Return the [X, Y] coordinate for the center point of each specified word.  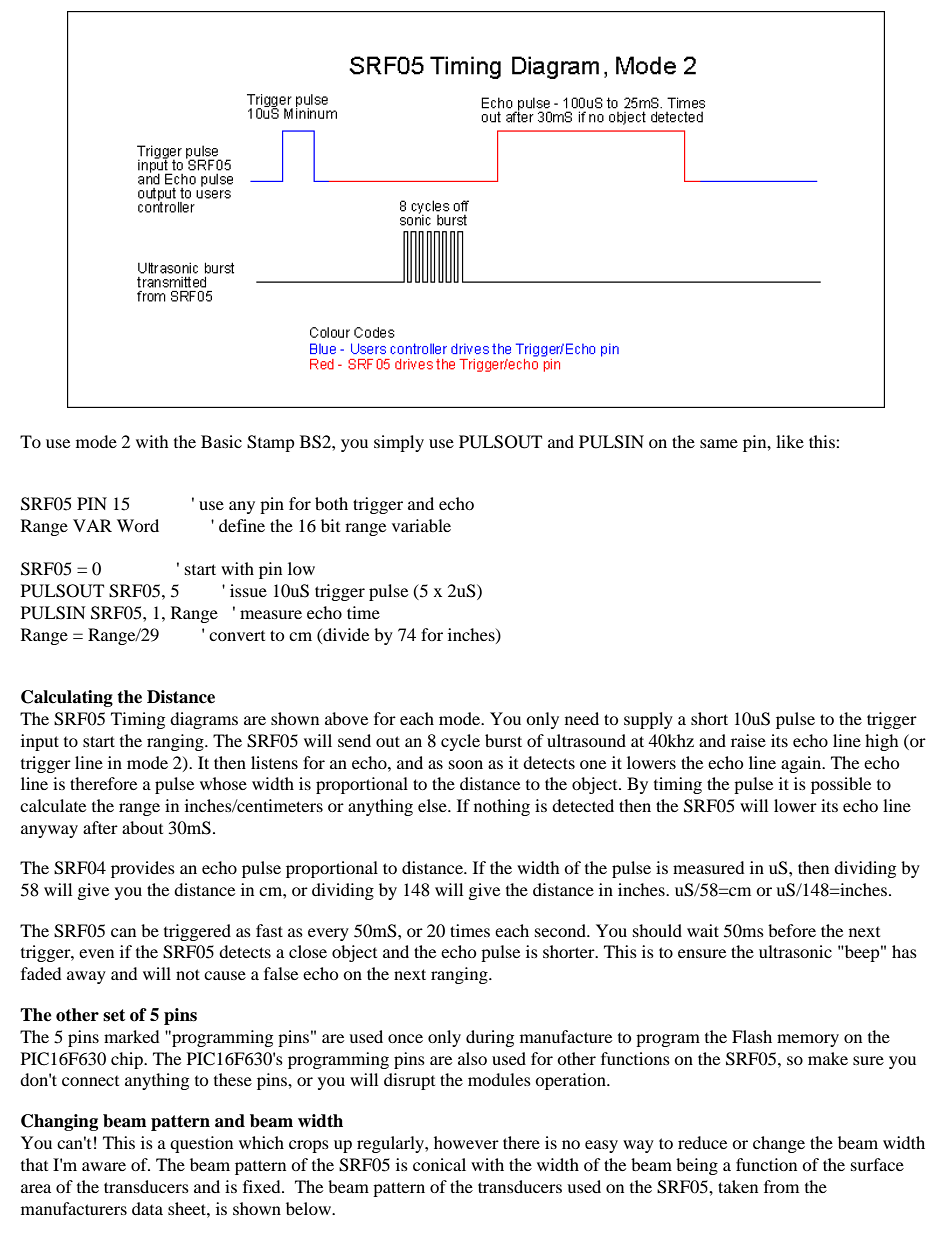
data [147, 1208]
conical [439, 1164]
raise [748, 740]
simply [399, 443]
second [561, 930]
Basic [221, 441]
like [790, 441]
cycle [460, 742]
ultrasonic [795, 951]
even [96, 953]
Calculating [67, 698]
